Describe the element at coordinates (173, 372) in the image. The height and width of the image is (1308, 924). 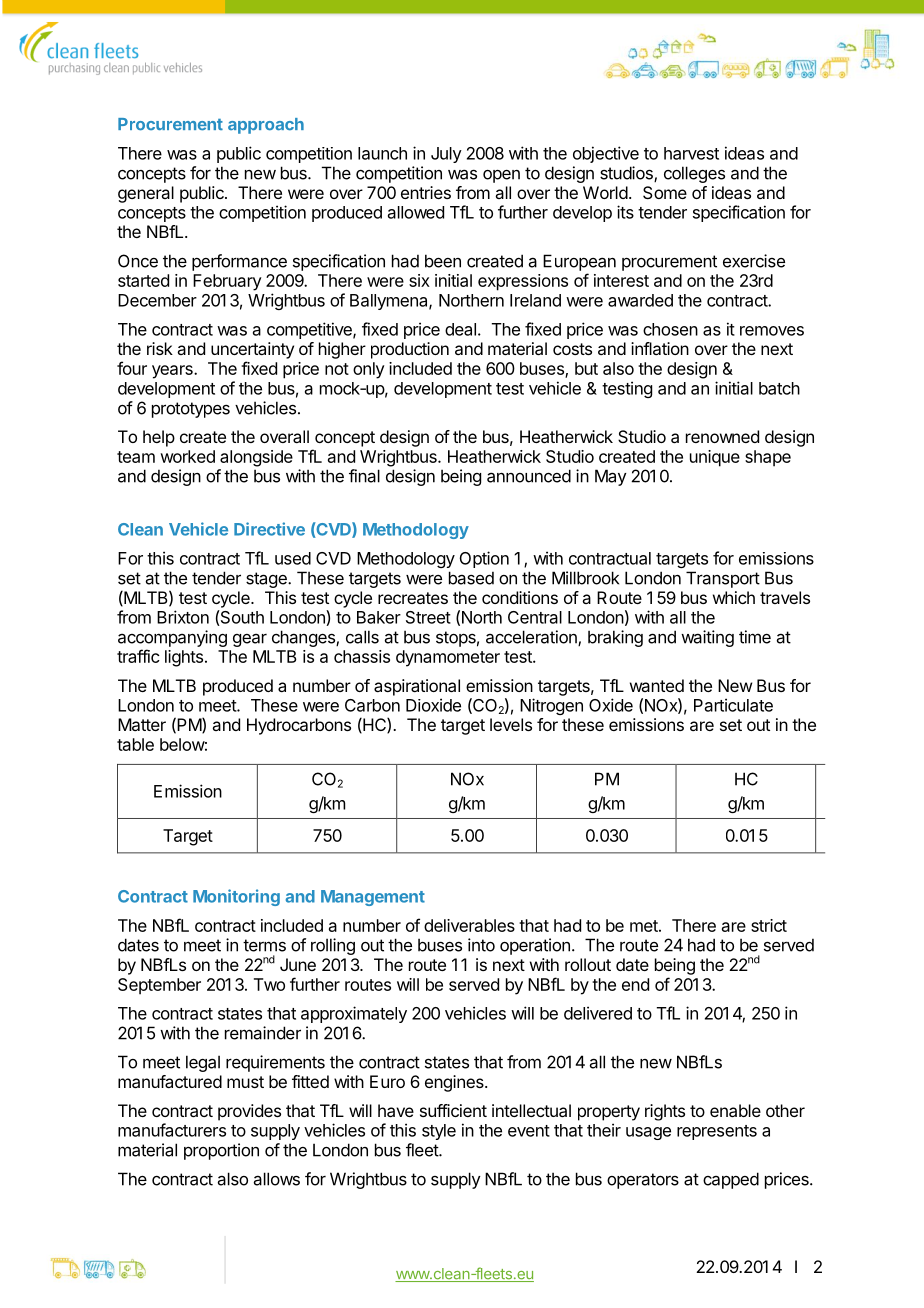
I see `years` at that location.
